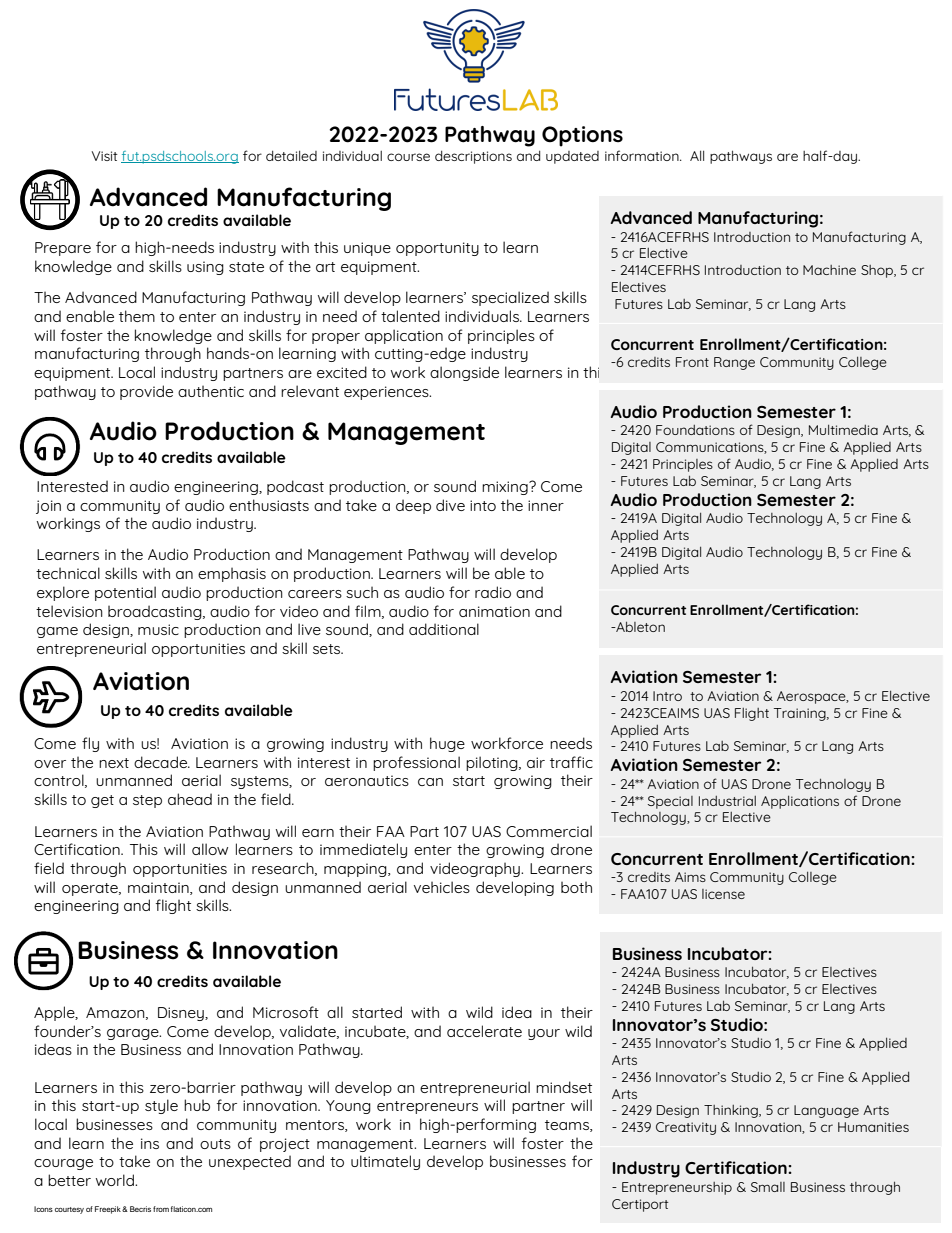  Describe the element at coordinates (484, 1031) in the screenshot. I see `accelerate` at that location.
